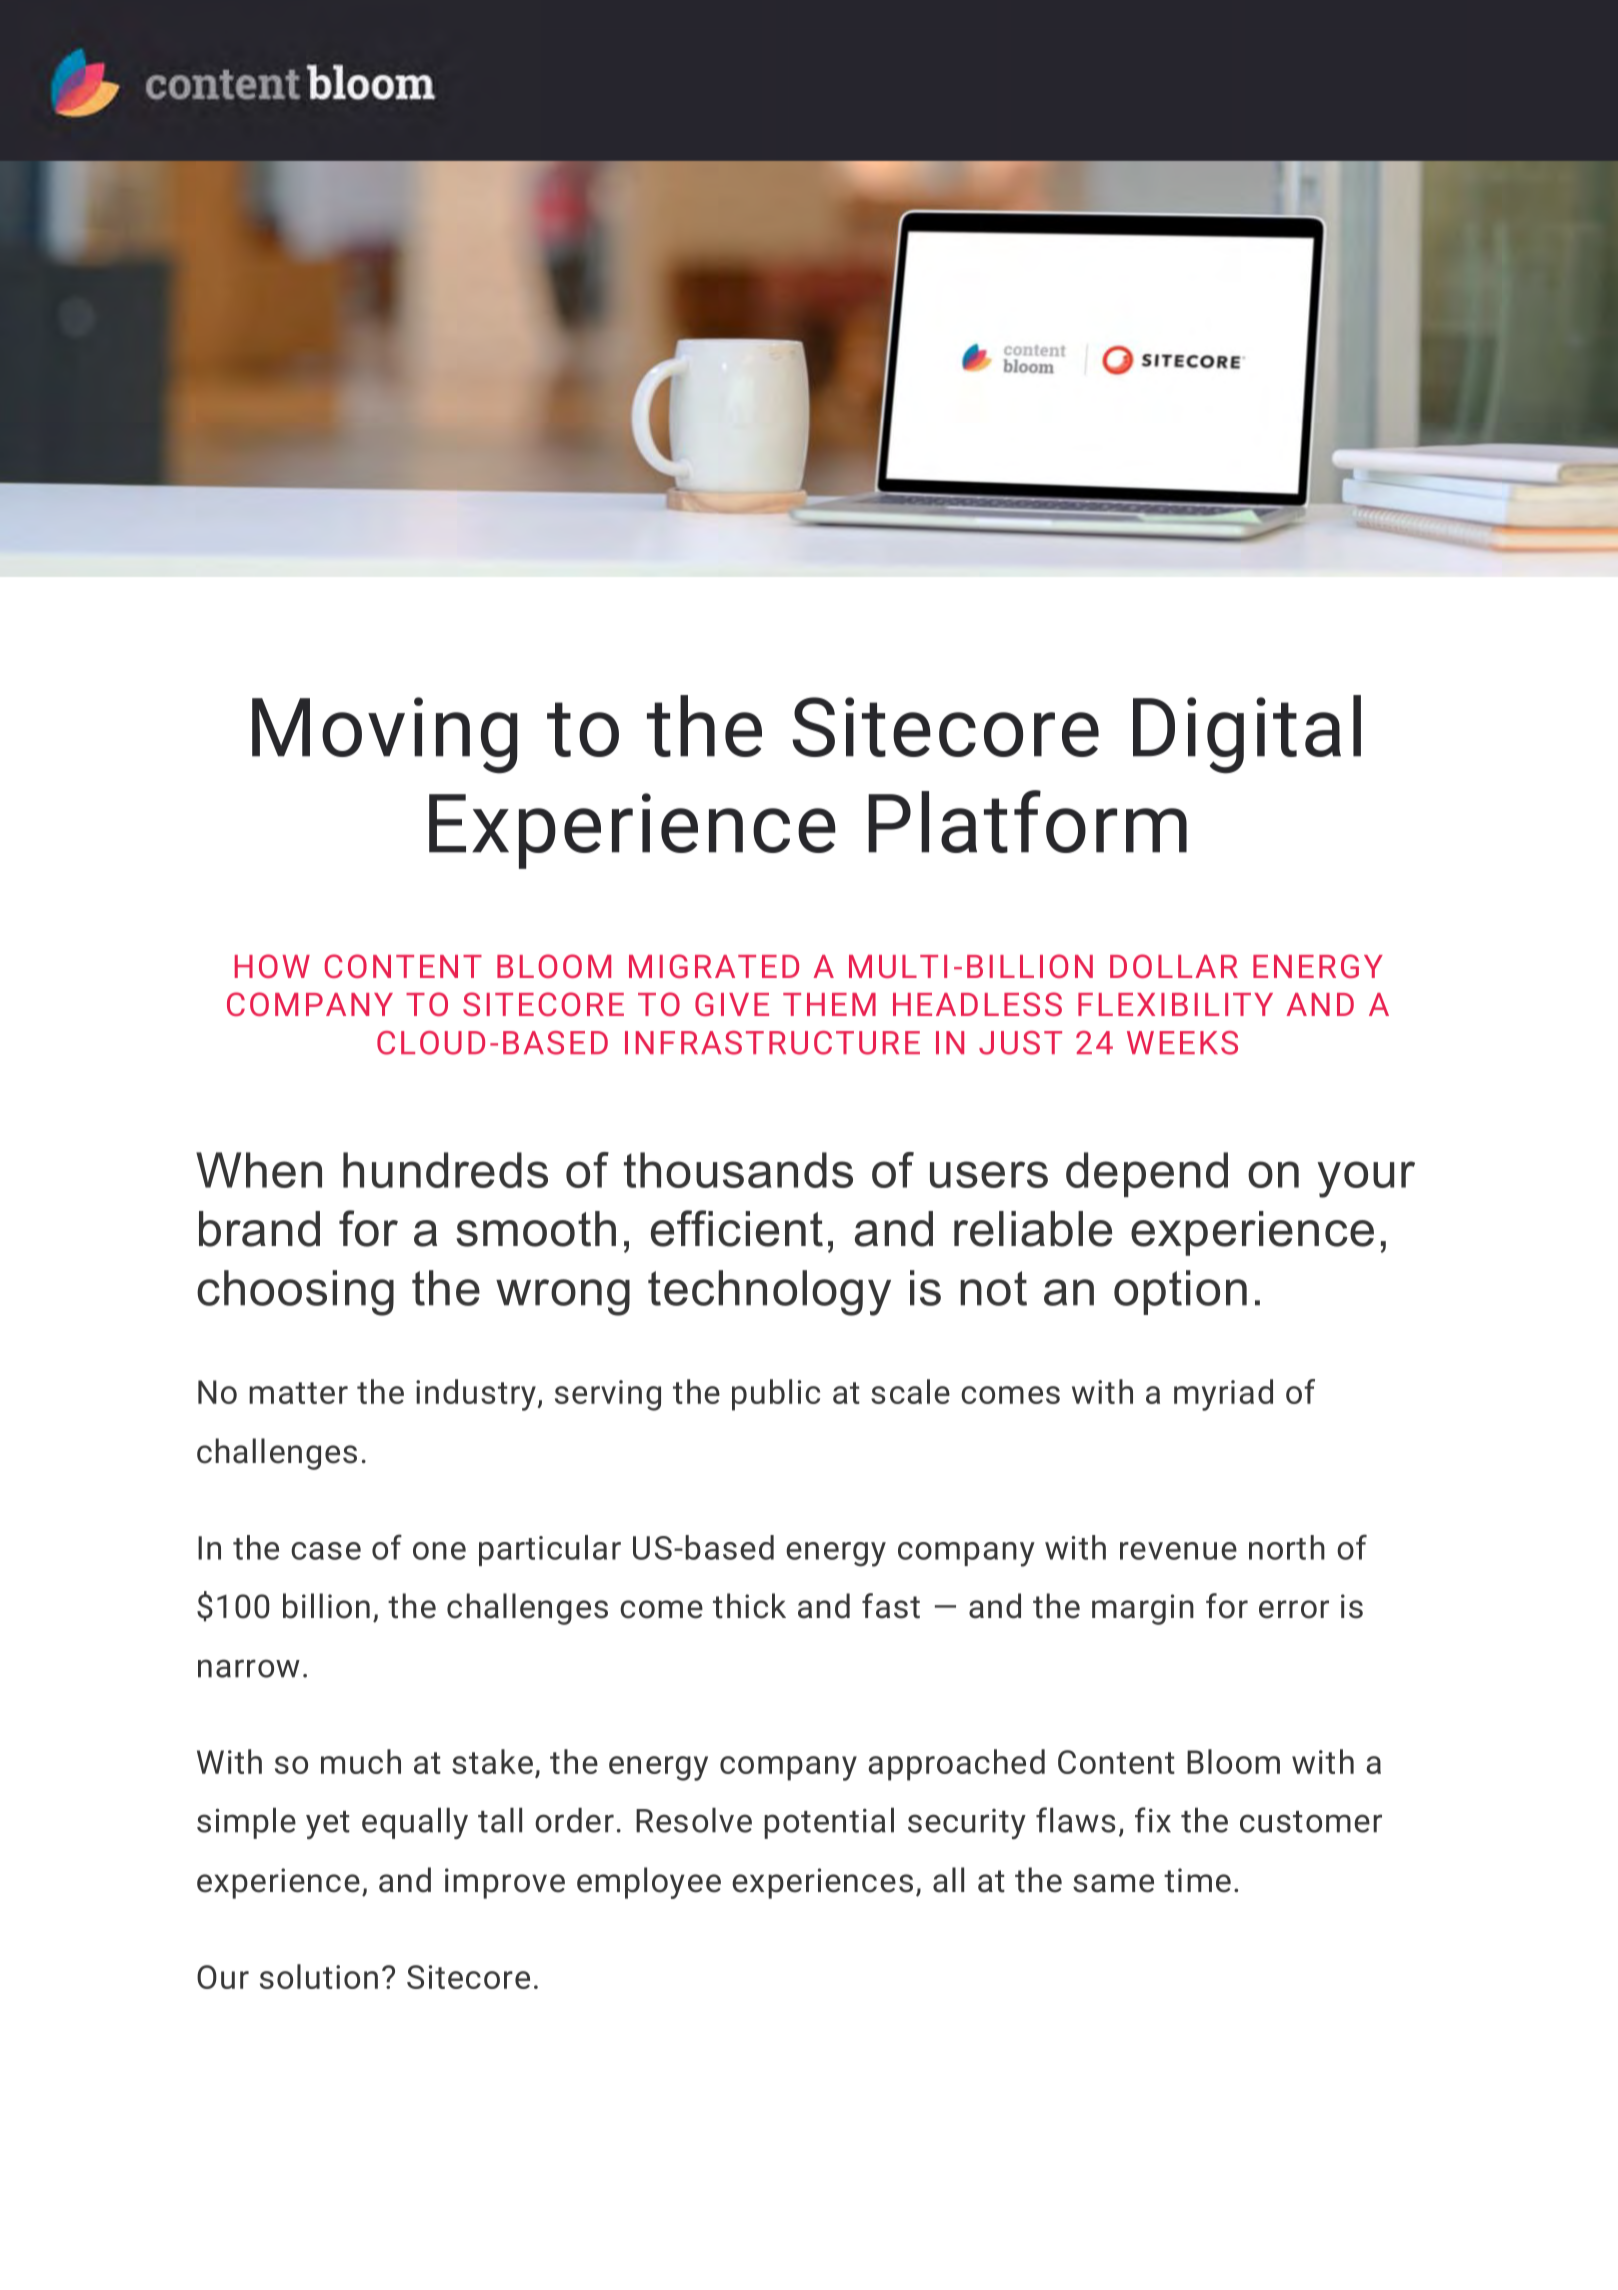  Describe the element at coordinates (776, 1395) in the page. I see `public` at that location.
